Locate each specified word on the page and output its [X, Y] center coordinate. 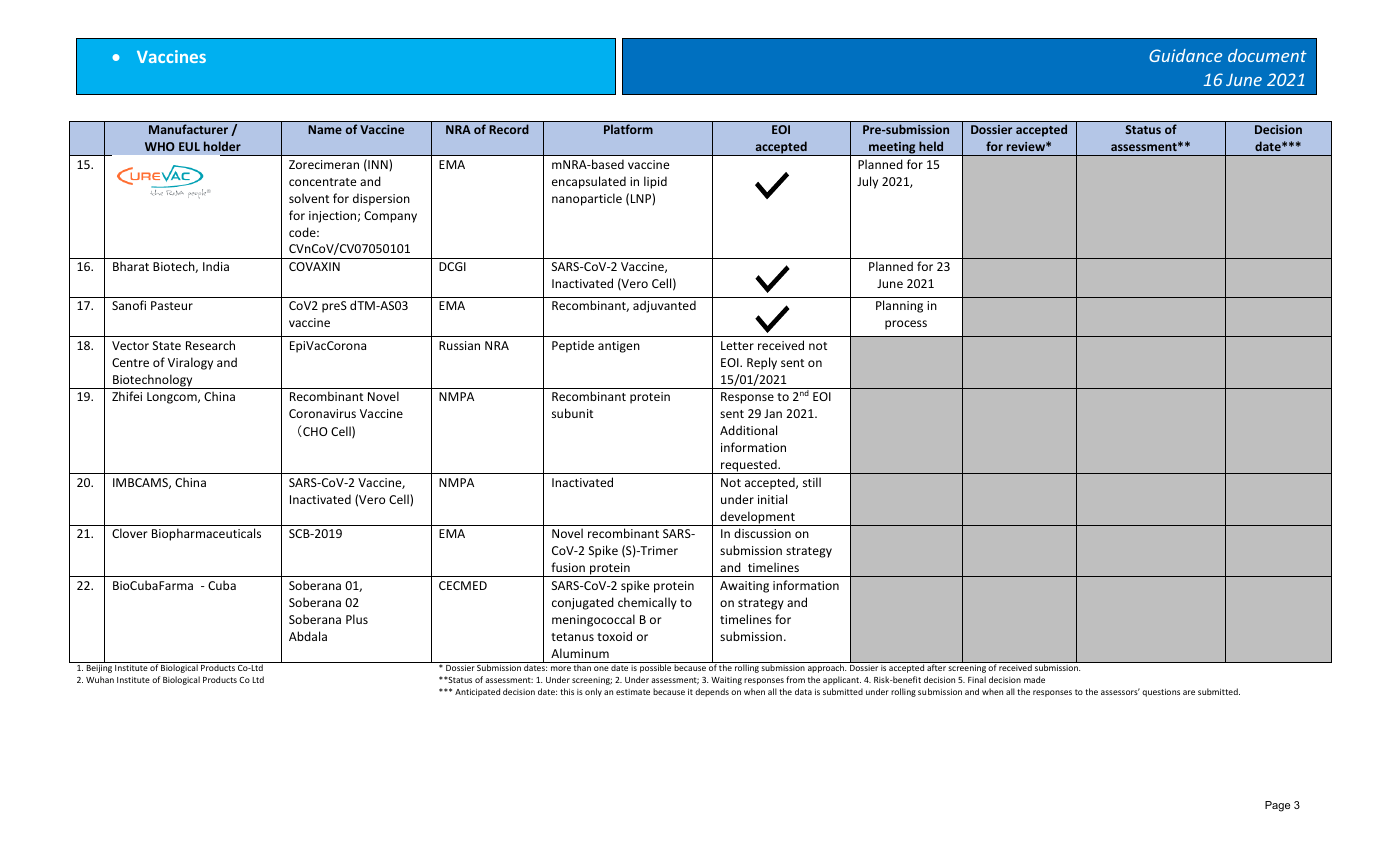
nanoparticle [587, 199]
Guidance [1185, 55]
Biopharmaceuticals [206, 534]
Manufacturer [188, 129]
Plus [357, 619]
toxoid [614, 636]
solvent [309, 198]
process [906, 325]
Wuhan [100, 679]
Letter [737, 345]
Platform [628, 129]
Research [210, 345]
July [867, 182]
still [812, 482]
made [1034, 679]
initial [772, 499]
